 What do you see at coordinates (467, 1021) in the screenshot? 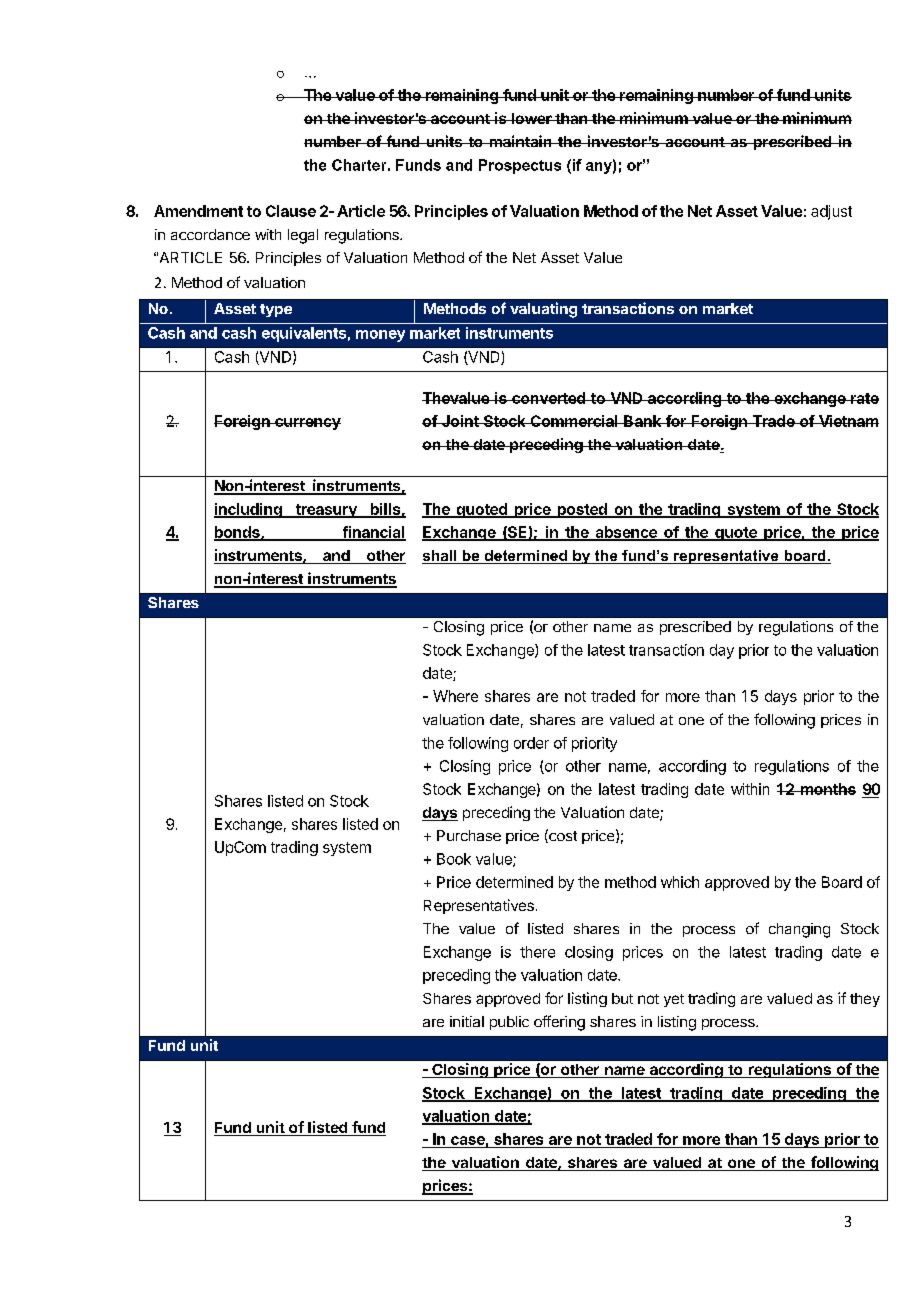
I see `initial` at bounding box center [467, 1021].
